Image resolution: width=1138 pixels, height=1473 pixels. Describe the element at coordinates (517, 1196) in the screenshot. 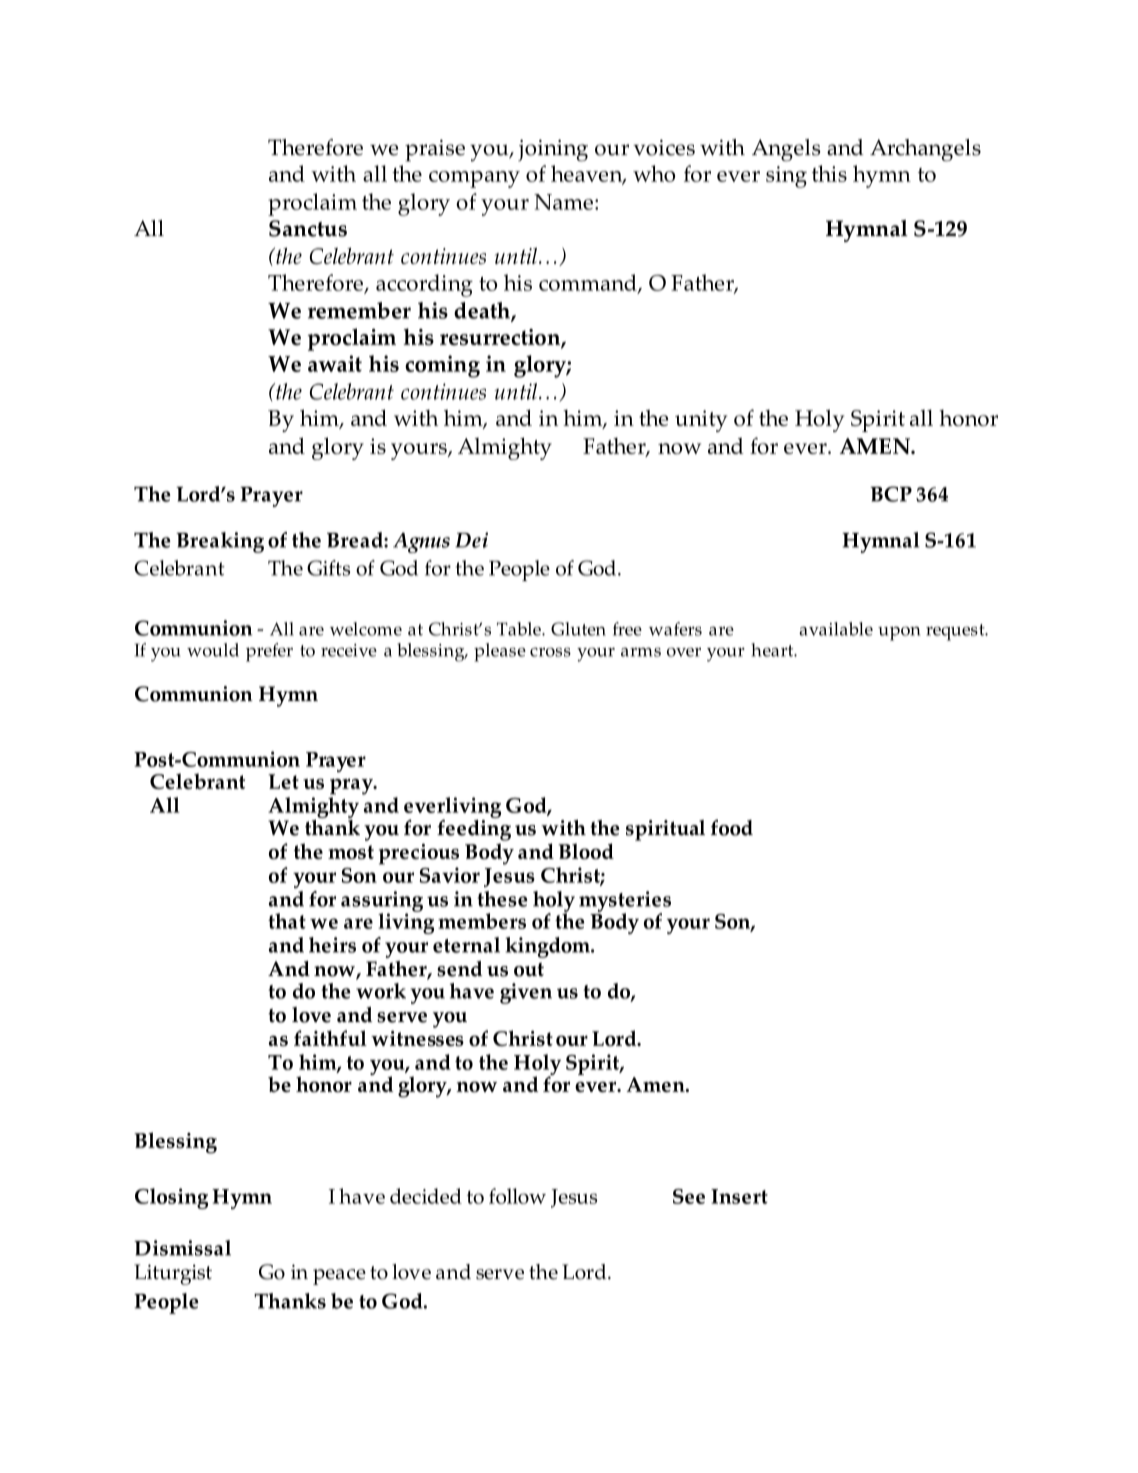

I see `follow` at that location.
